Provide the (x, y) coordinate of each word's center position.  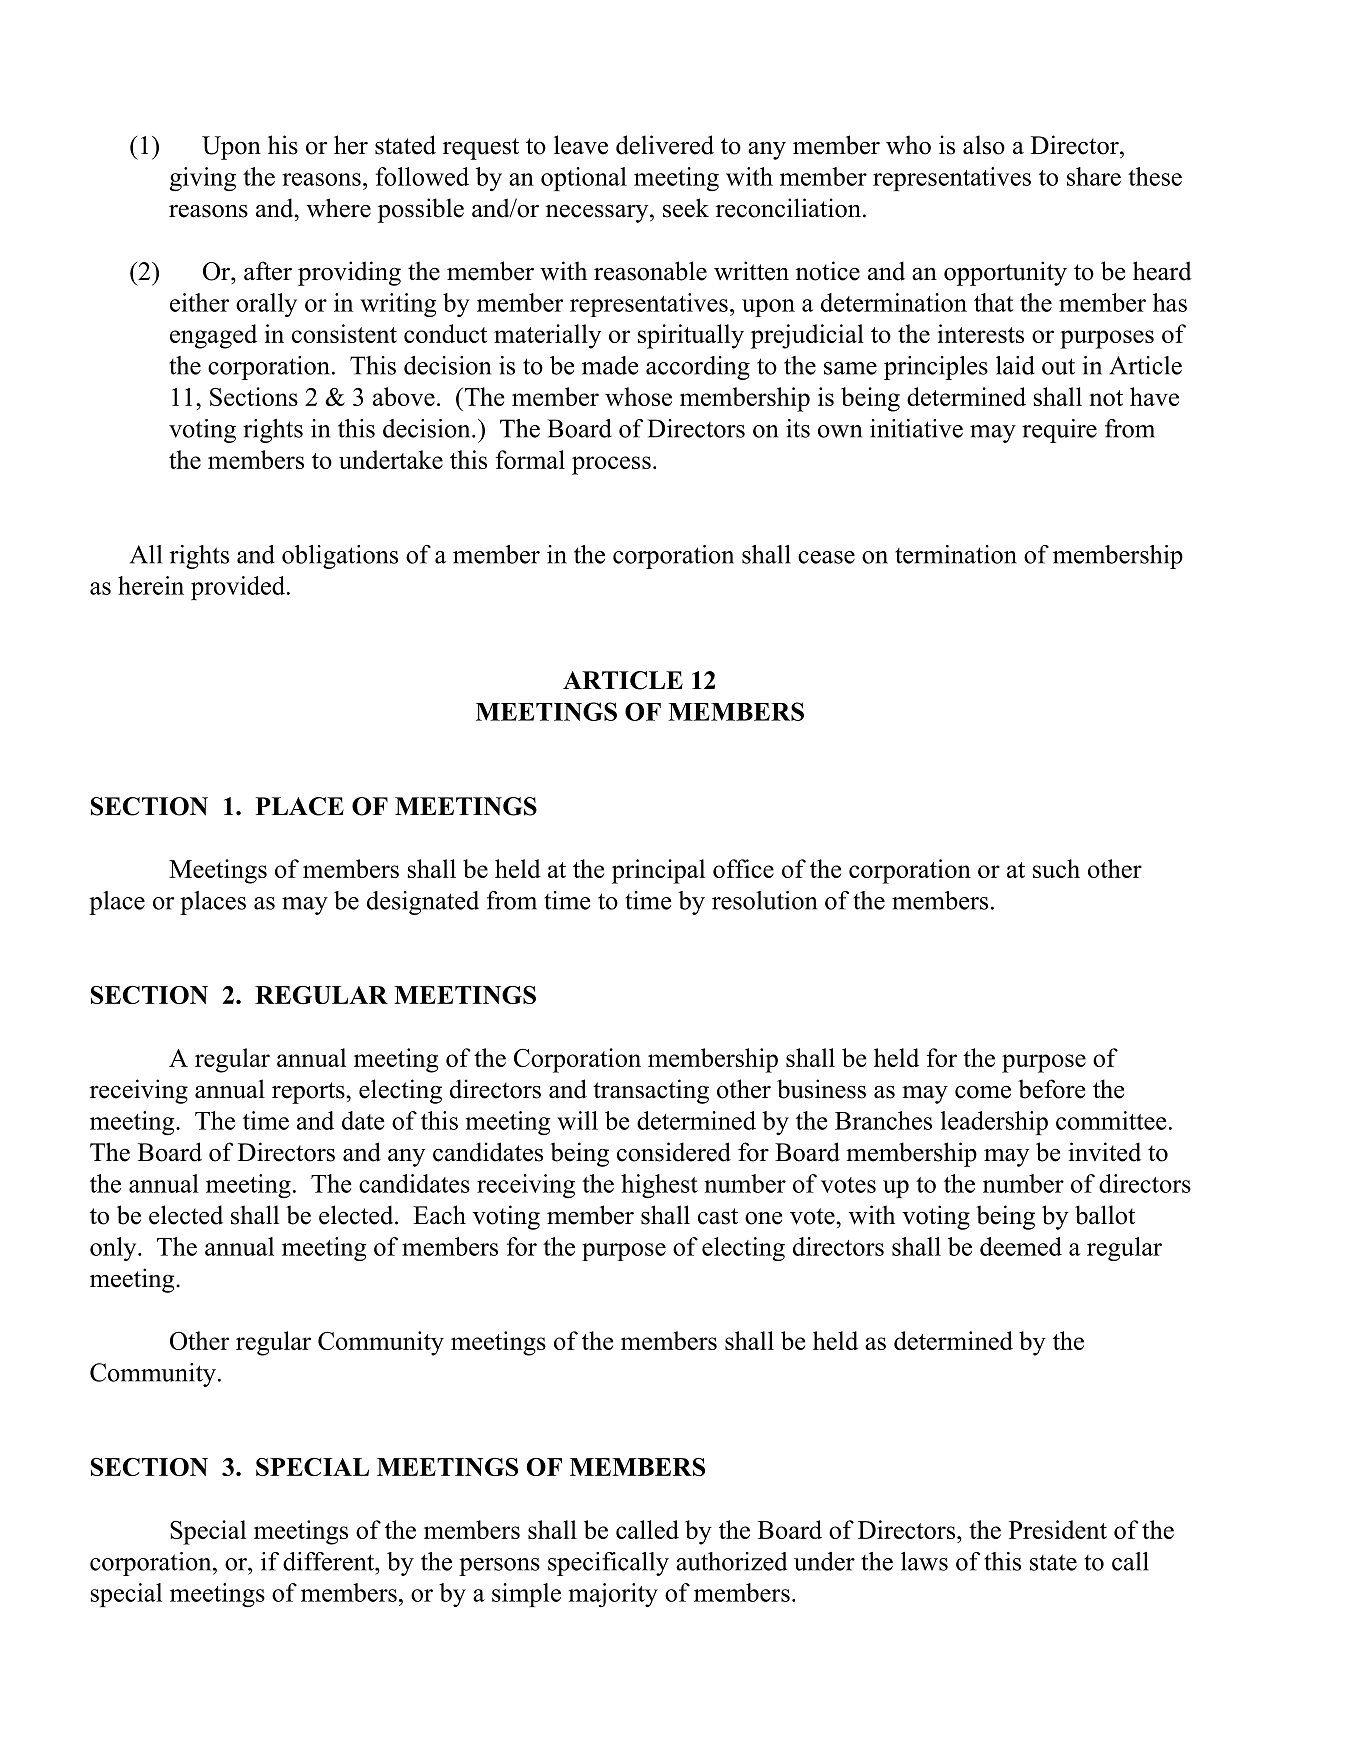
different (329, 1561)
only (114, 1249)
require (1059, 431)
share (1094, 176)
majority (613, 1595)
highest (659, 1186)
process (611, 465)
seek (686, 208)
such (1056, 868)
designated (423, 903)
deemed (1021, 1246)
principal (658, 871)
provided (238, 588)
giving (203, 179)
